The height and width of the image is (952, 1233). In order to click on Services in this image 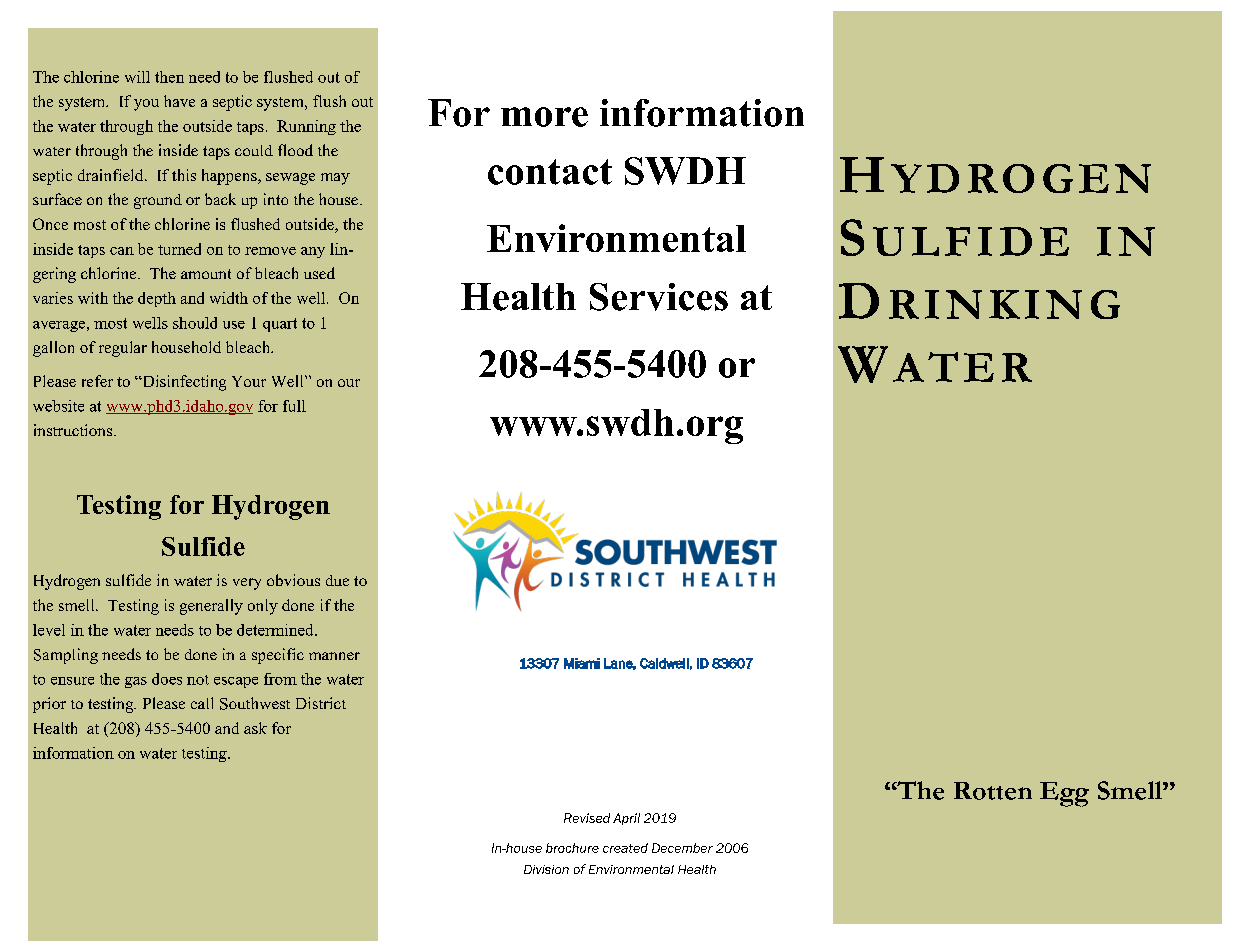, I will do `click(659, 297)`.
